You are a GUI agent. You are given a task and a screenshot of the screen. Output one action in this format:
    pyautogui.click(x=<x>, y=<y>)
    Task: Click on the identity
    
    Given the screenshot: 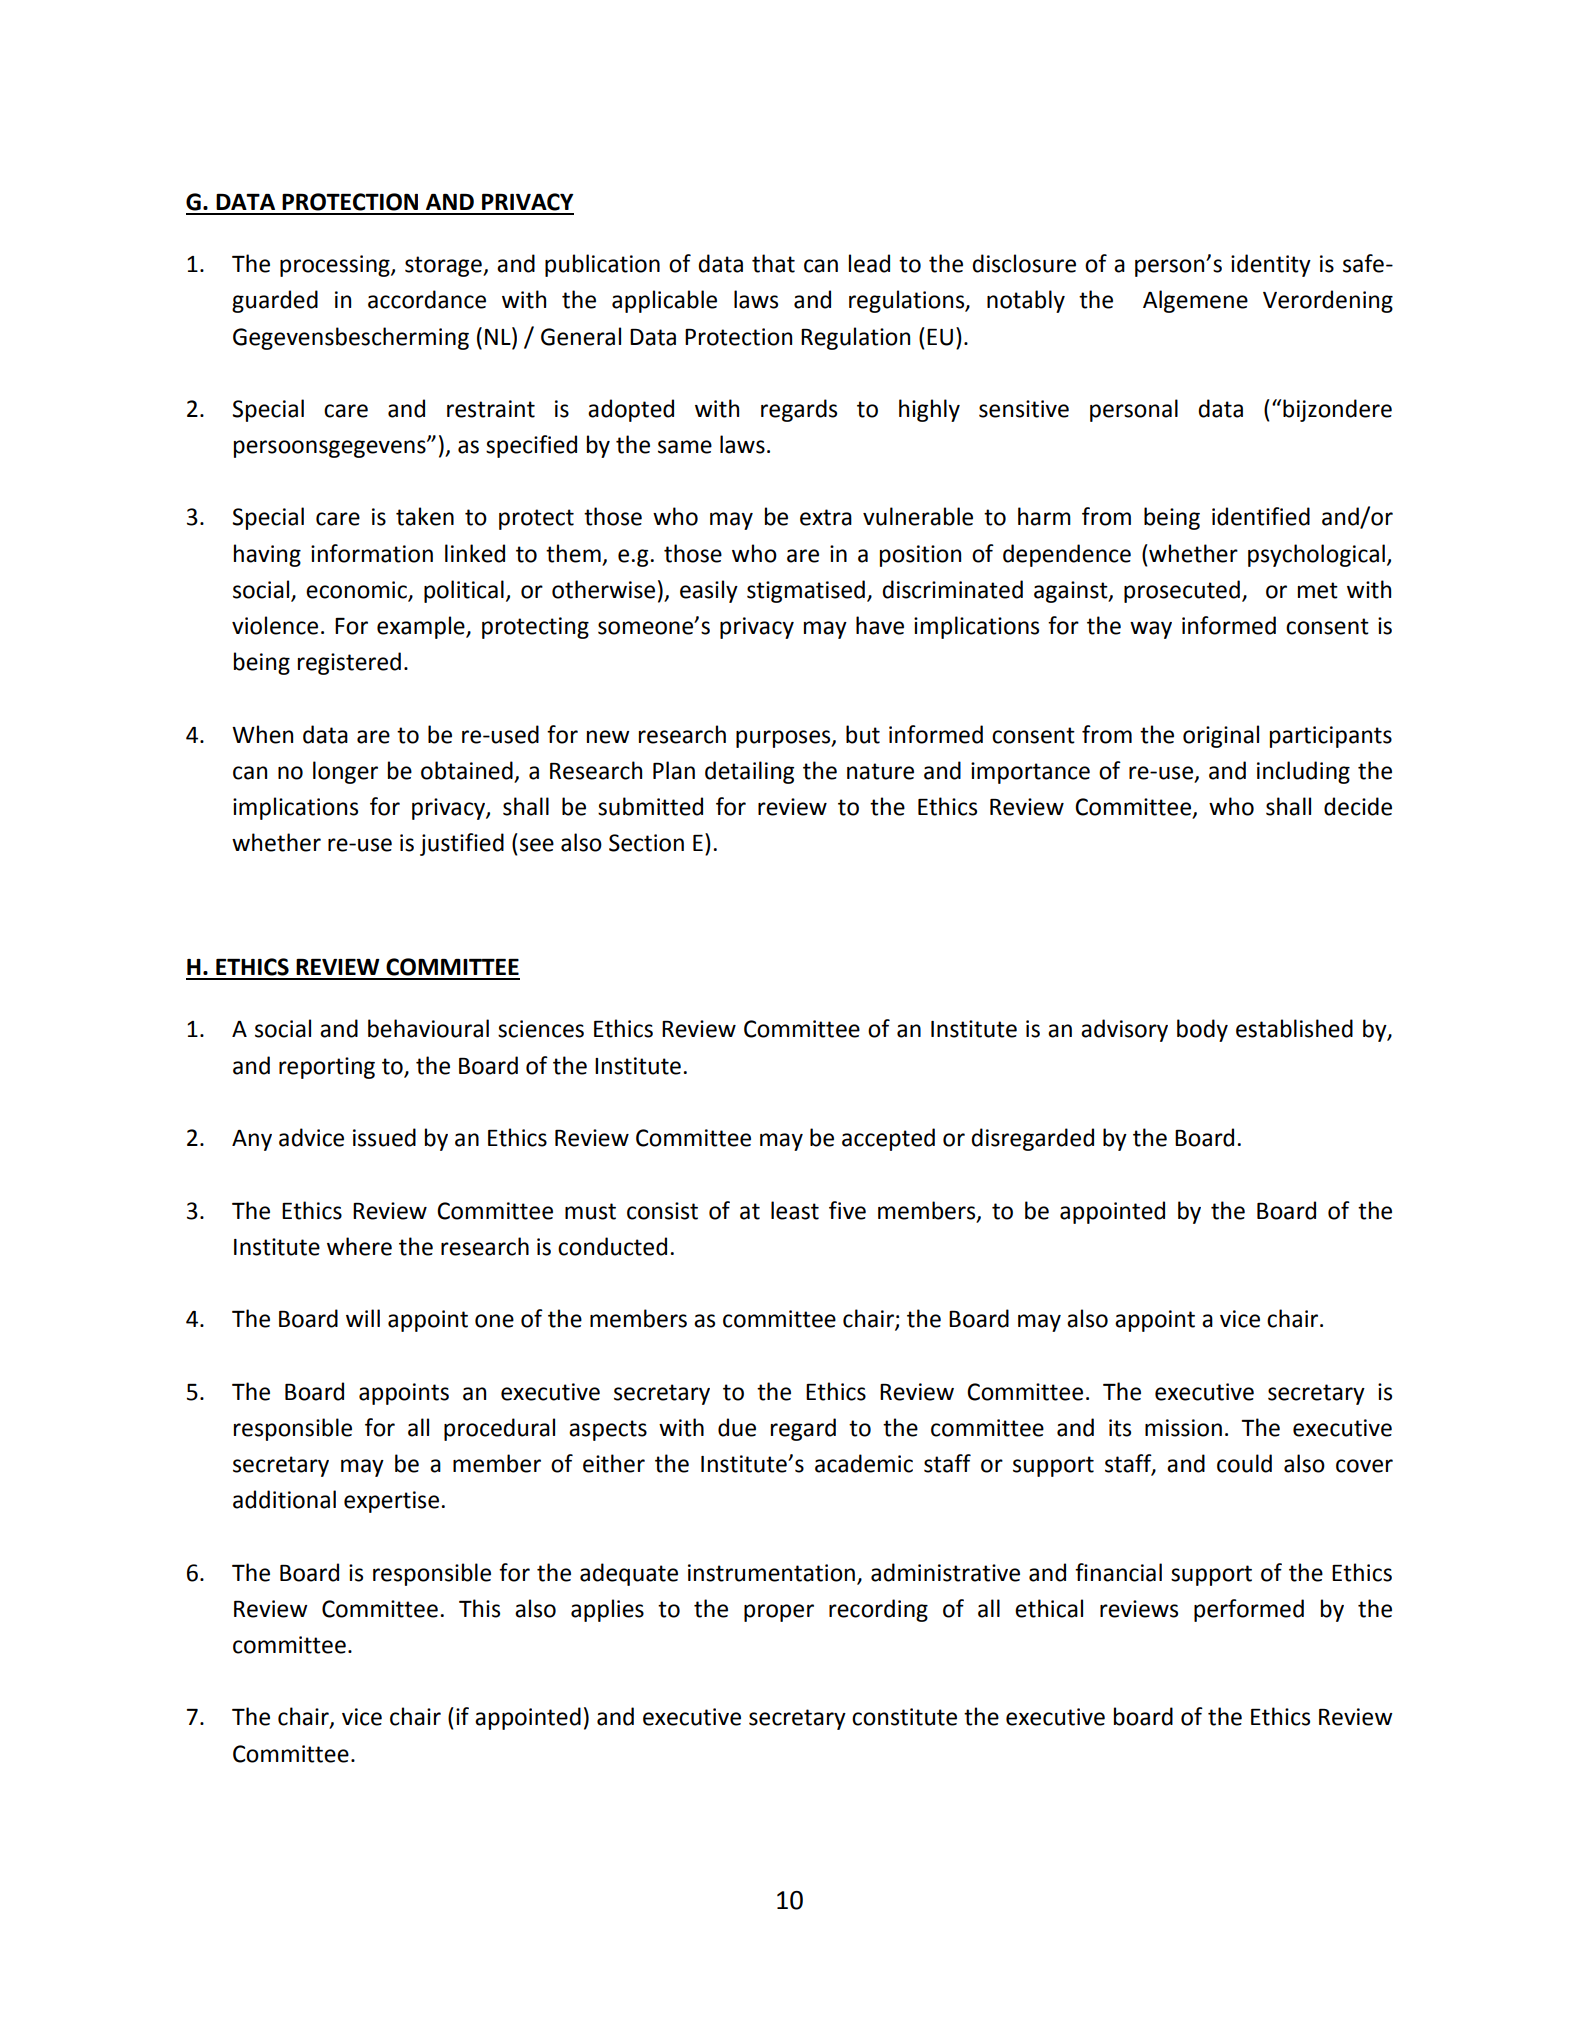 What is the action you would take?
    pyautogui.click(x=1271, y=265)
